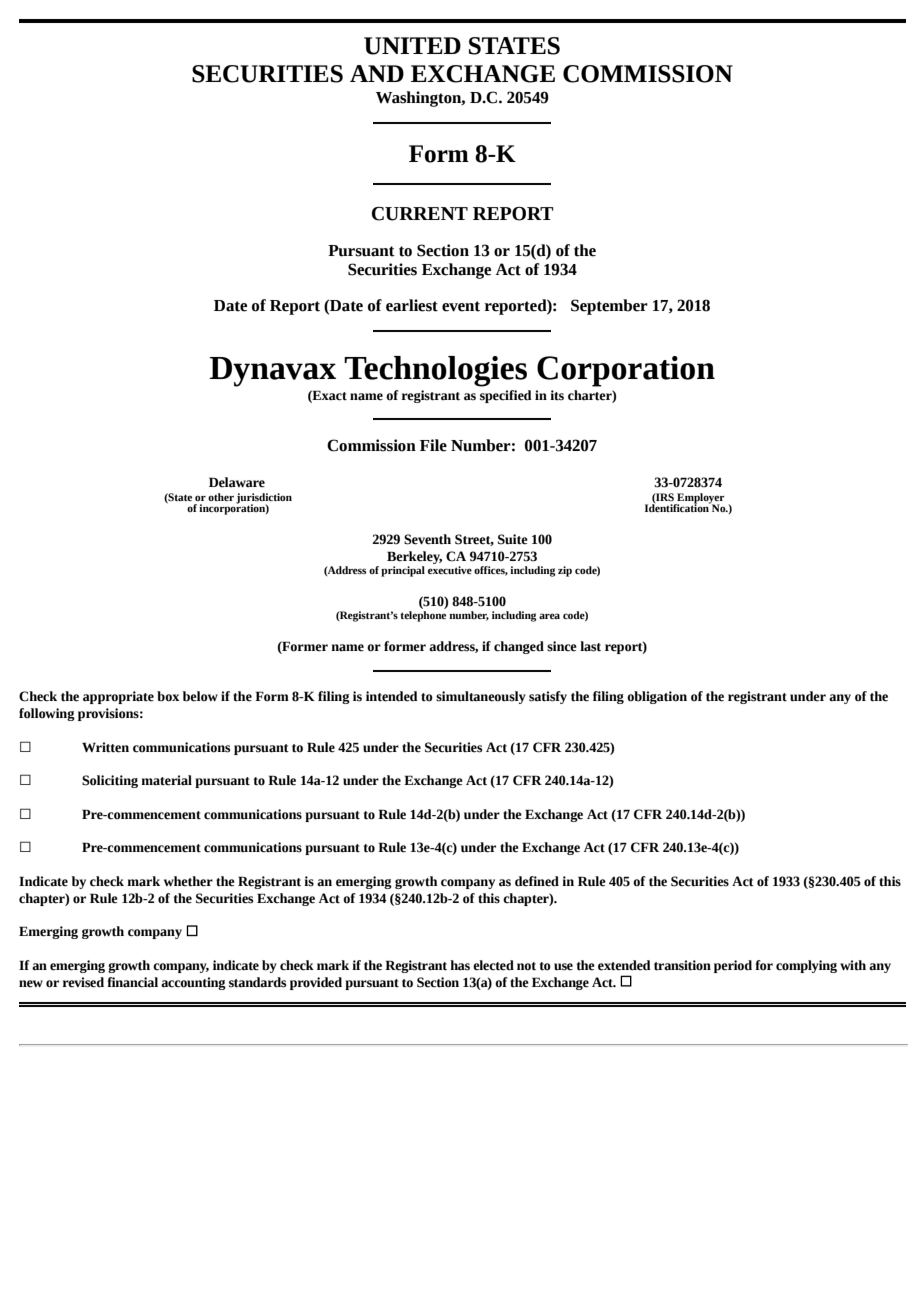  Describe the element at coordinates (412, 46) in the screenshot. I see `UNITED` at that location.
